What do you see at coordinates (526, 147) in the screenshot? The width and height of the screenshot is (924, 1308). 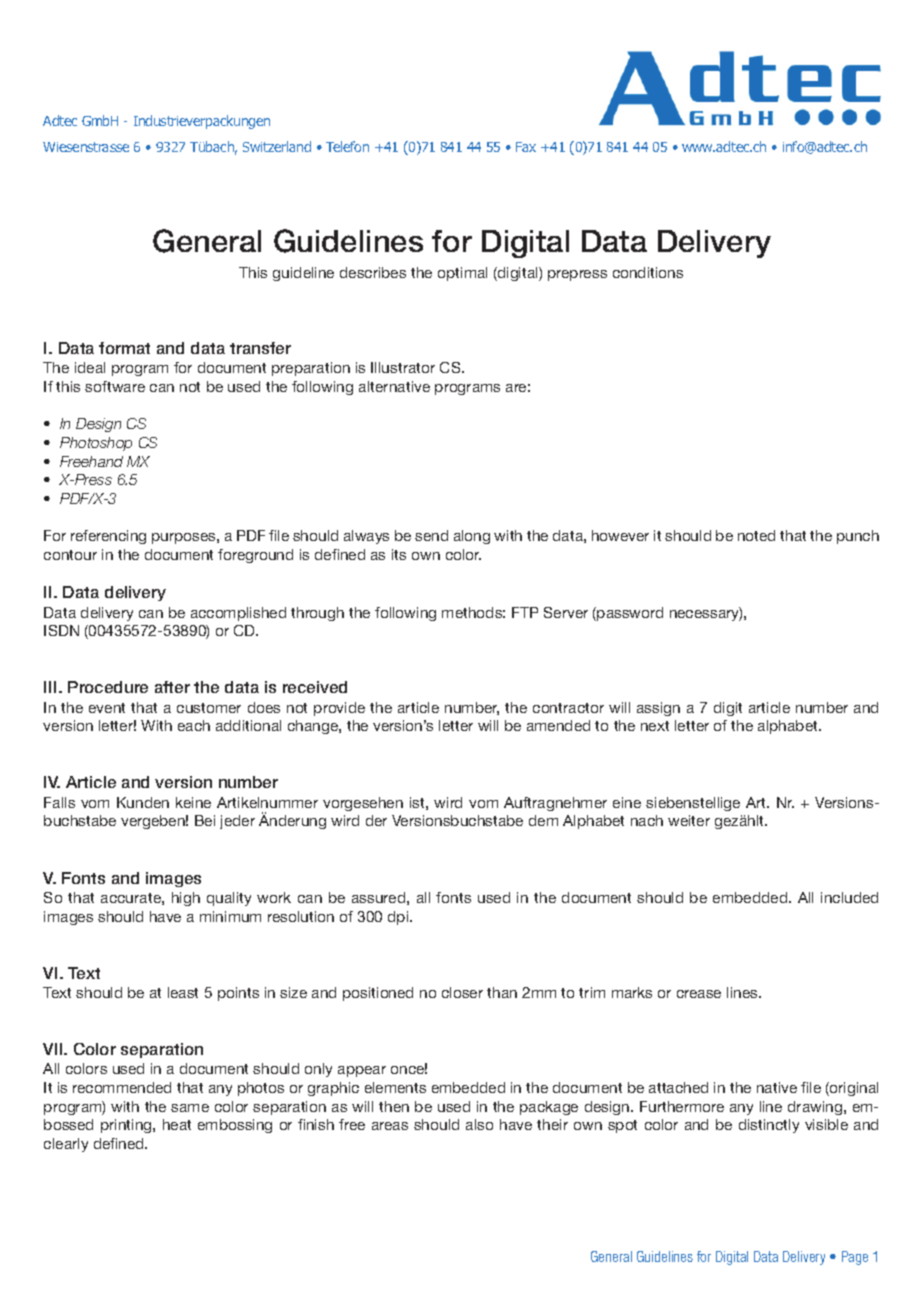 I see `Fax` at bounding box center [526, 147].
